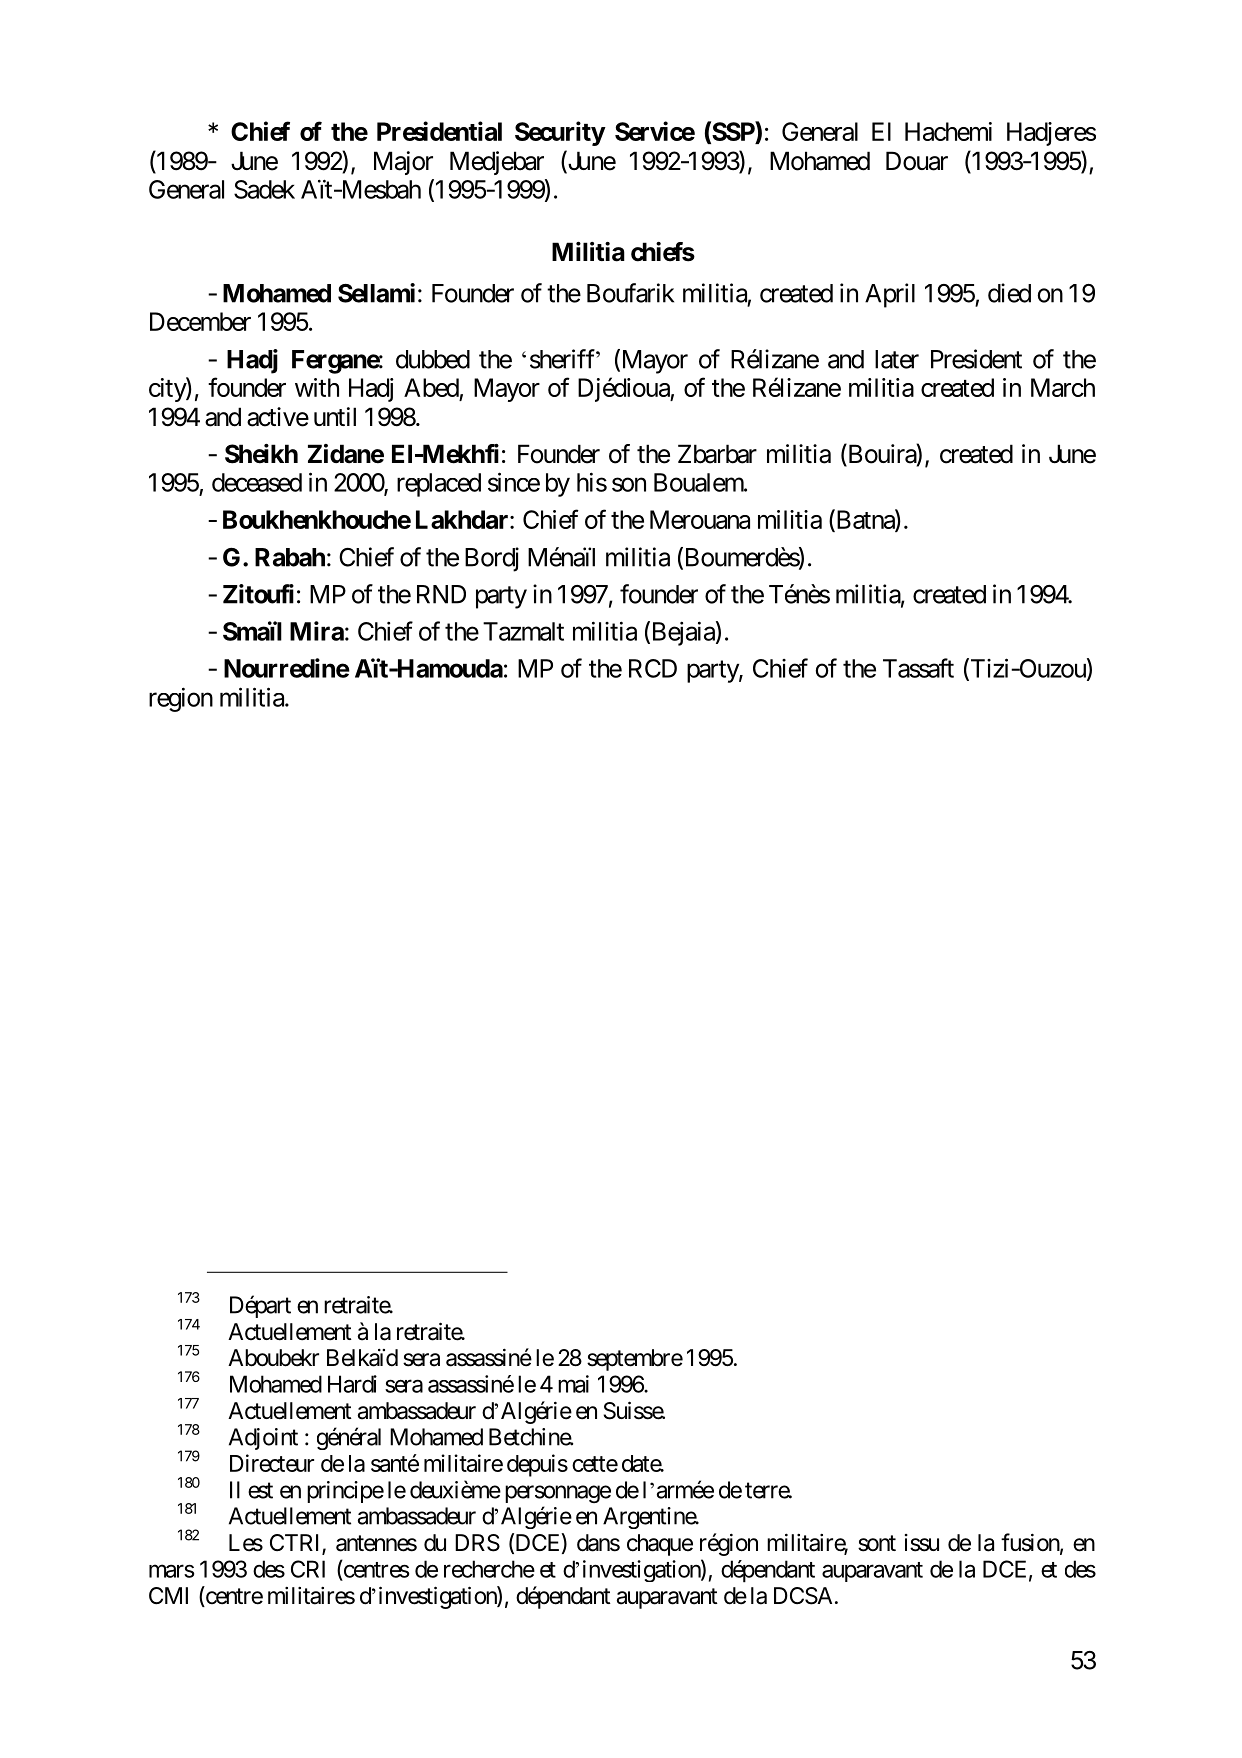 This page has height=1758, width=1242. I want to click on died, so click(1009, 293).
